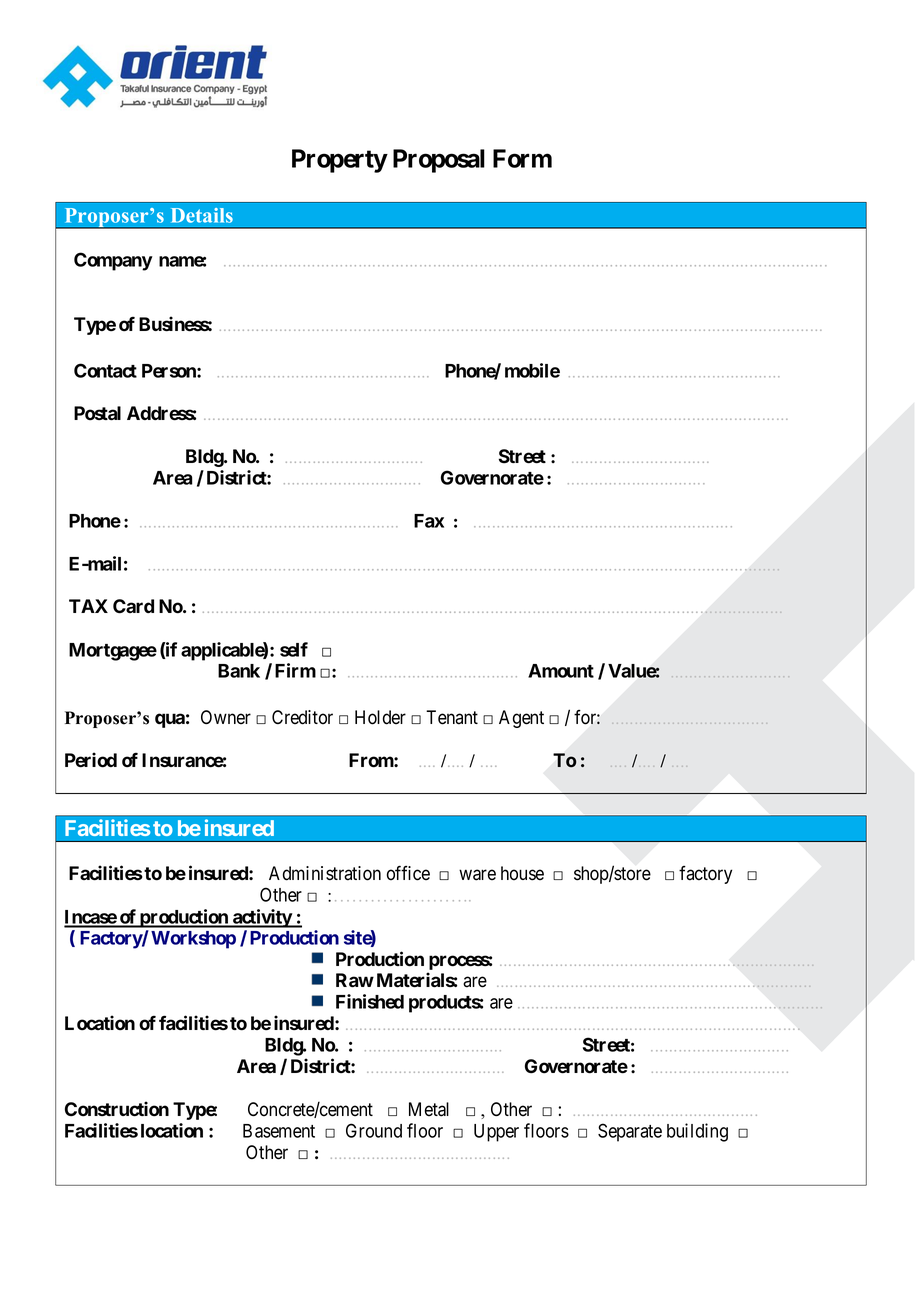 The height and width of the document is (1308, 924). I want to click on Proposal, so click(439, 161).
